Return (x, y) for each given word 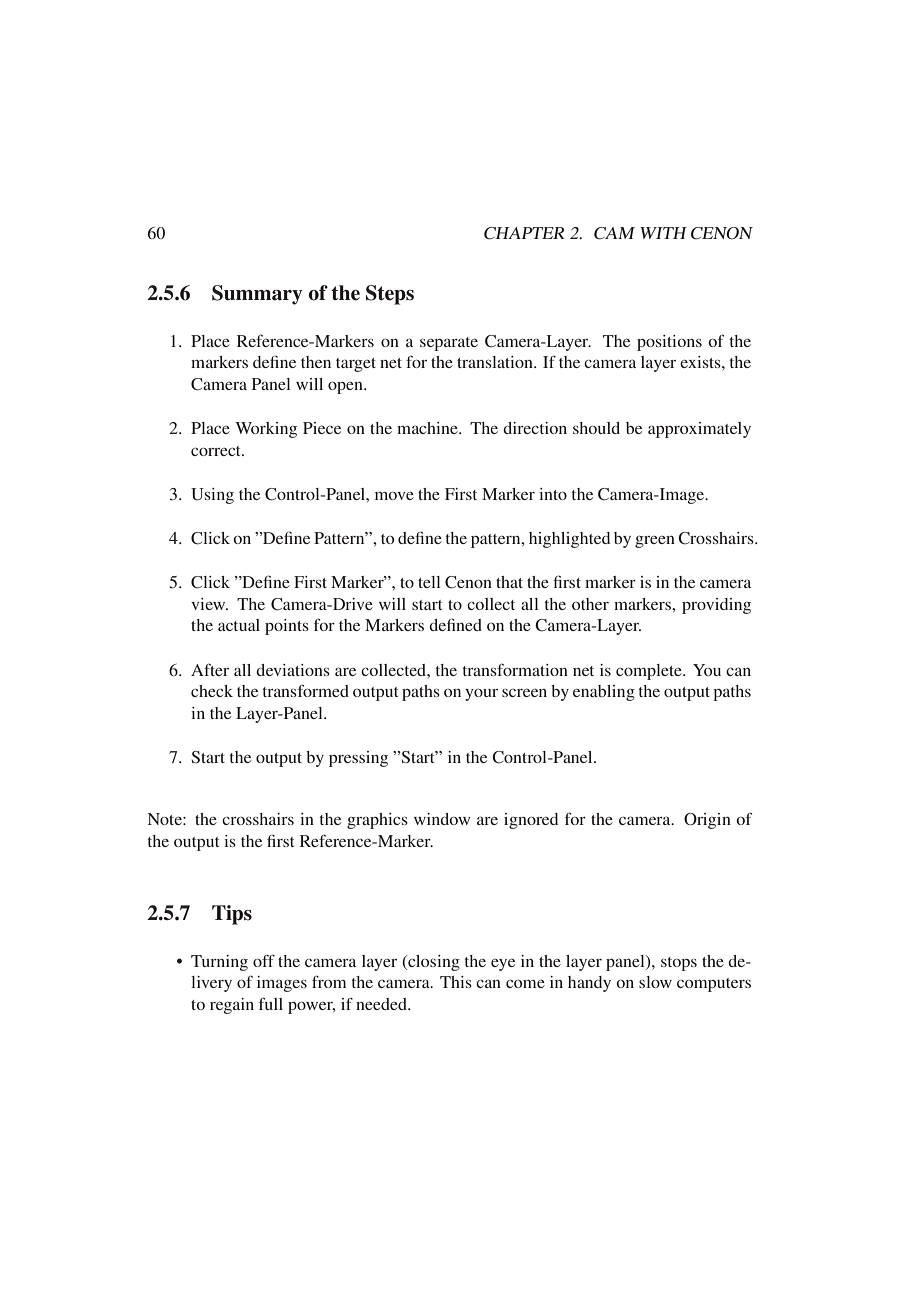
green (655, 542)
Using (212, 496)
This (456, 982)
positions (669, 343)
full (271, 1003)
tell (429, 582)
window (442, 819)
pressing (358, 759)
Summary (257, 295)
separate (449, 344)
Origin (707, 821)
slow (655, 982)
